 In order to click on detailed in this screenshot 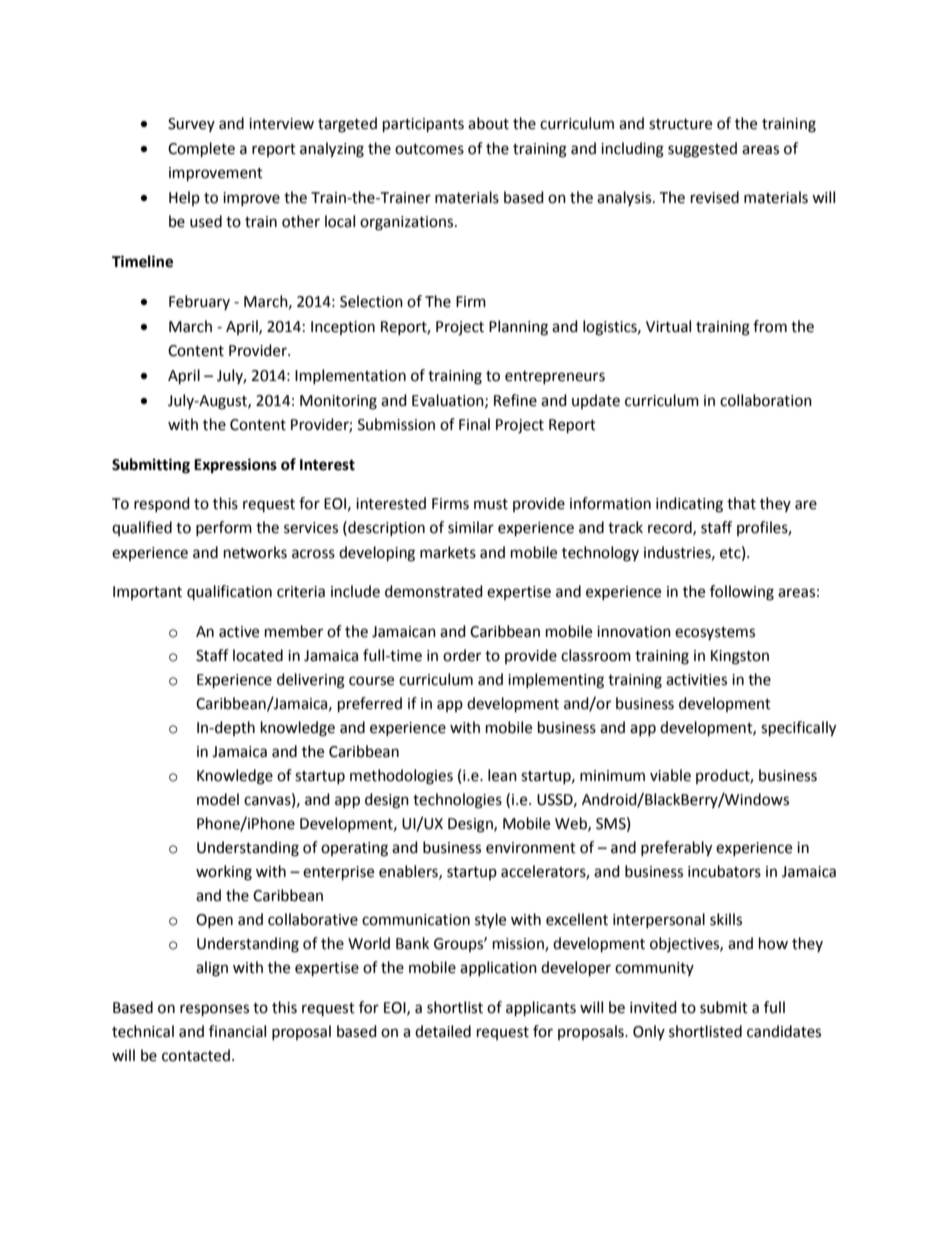, I will do `click(443, 1031)`.
